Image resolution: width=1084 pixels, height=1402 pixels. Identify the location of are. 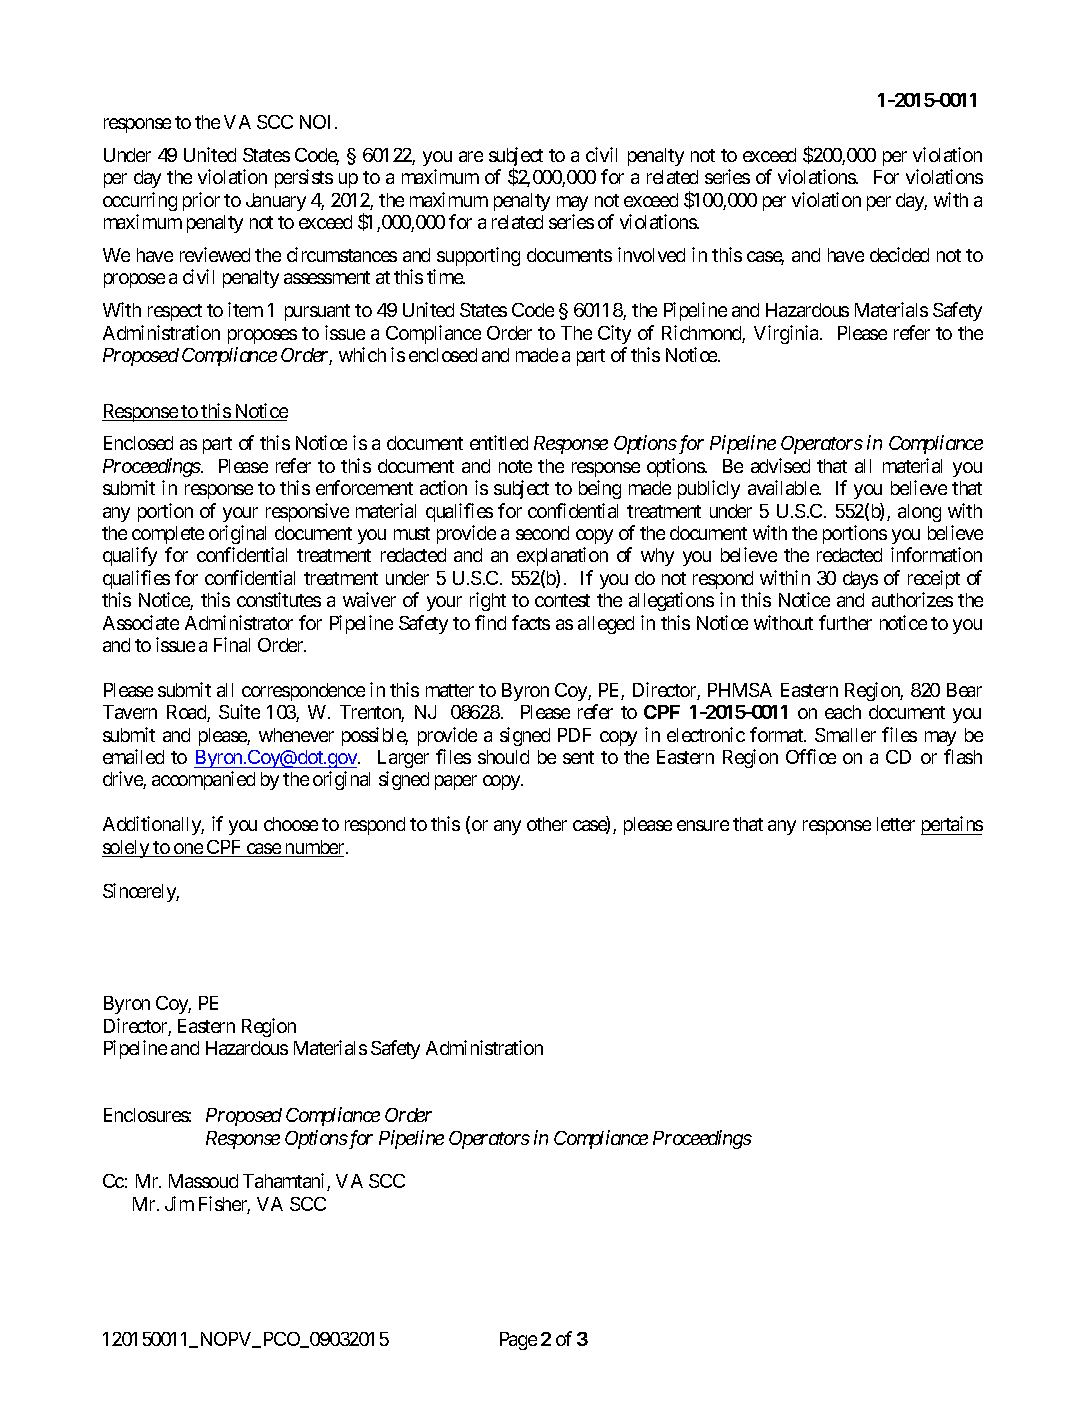
(471, 156).
